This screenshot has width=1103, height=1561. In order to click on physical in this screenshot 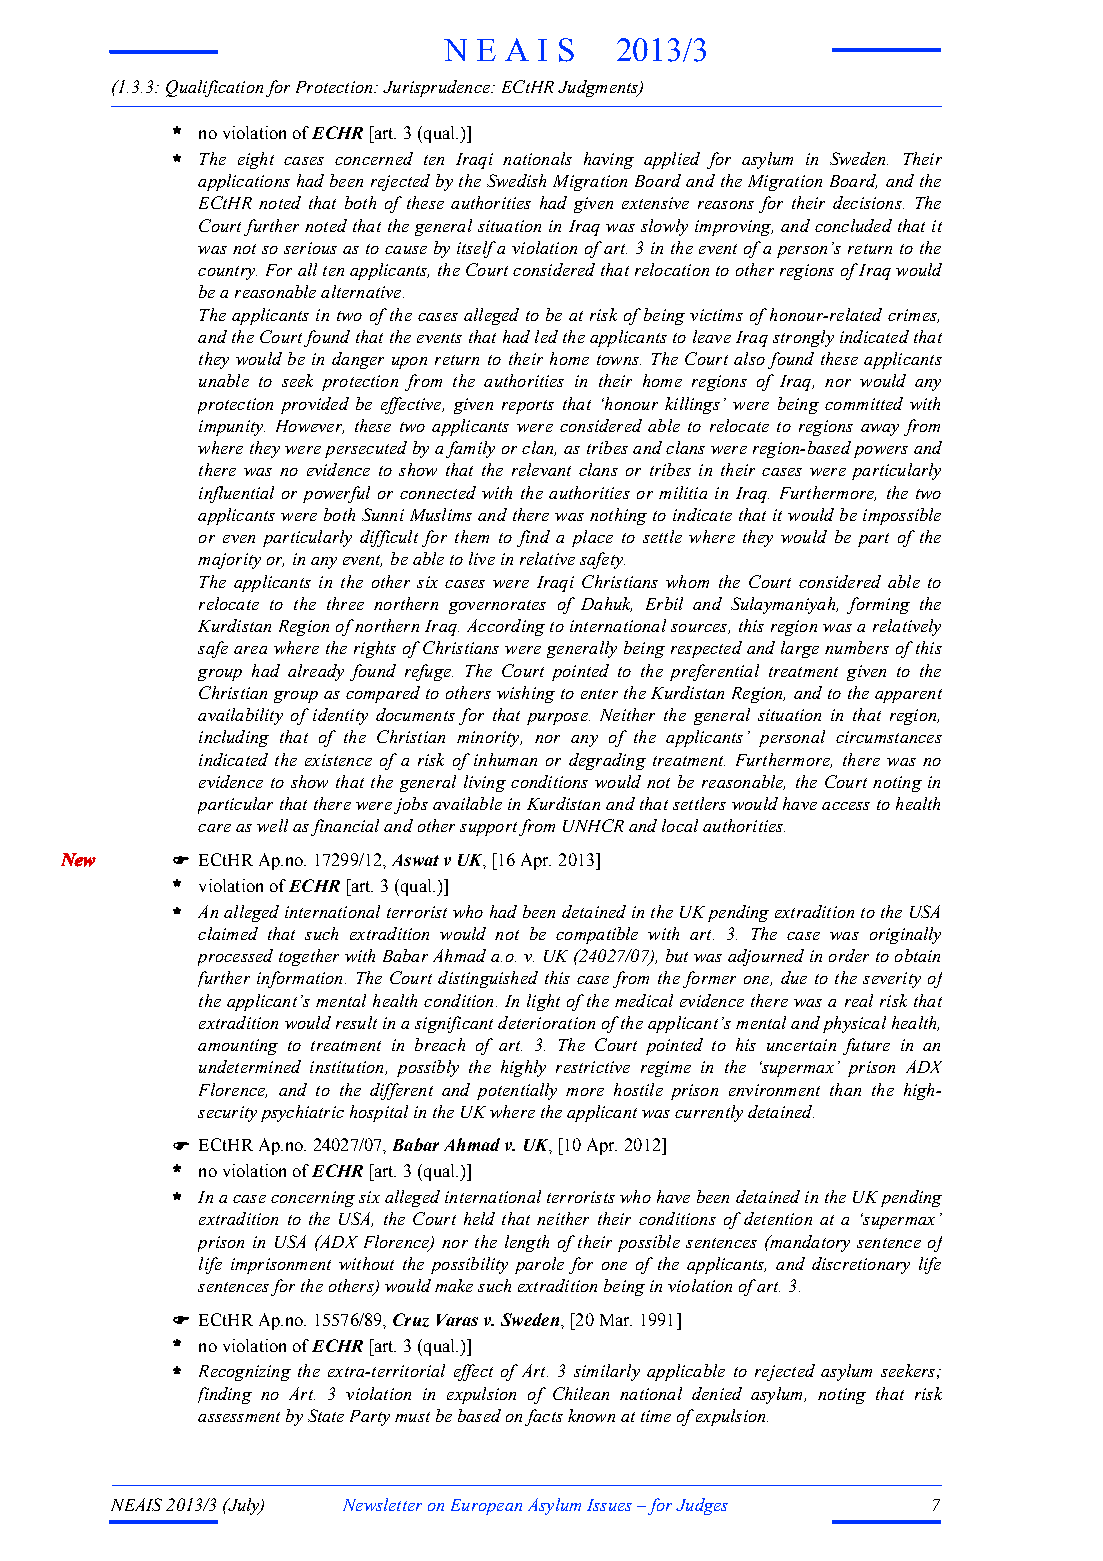, I will do `click(854, 1024)`.
